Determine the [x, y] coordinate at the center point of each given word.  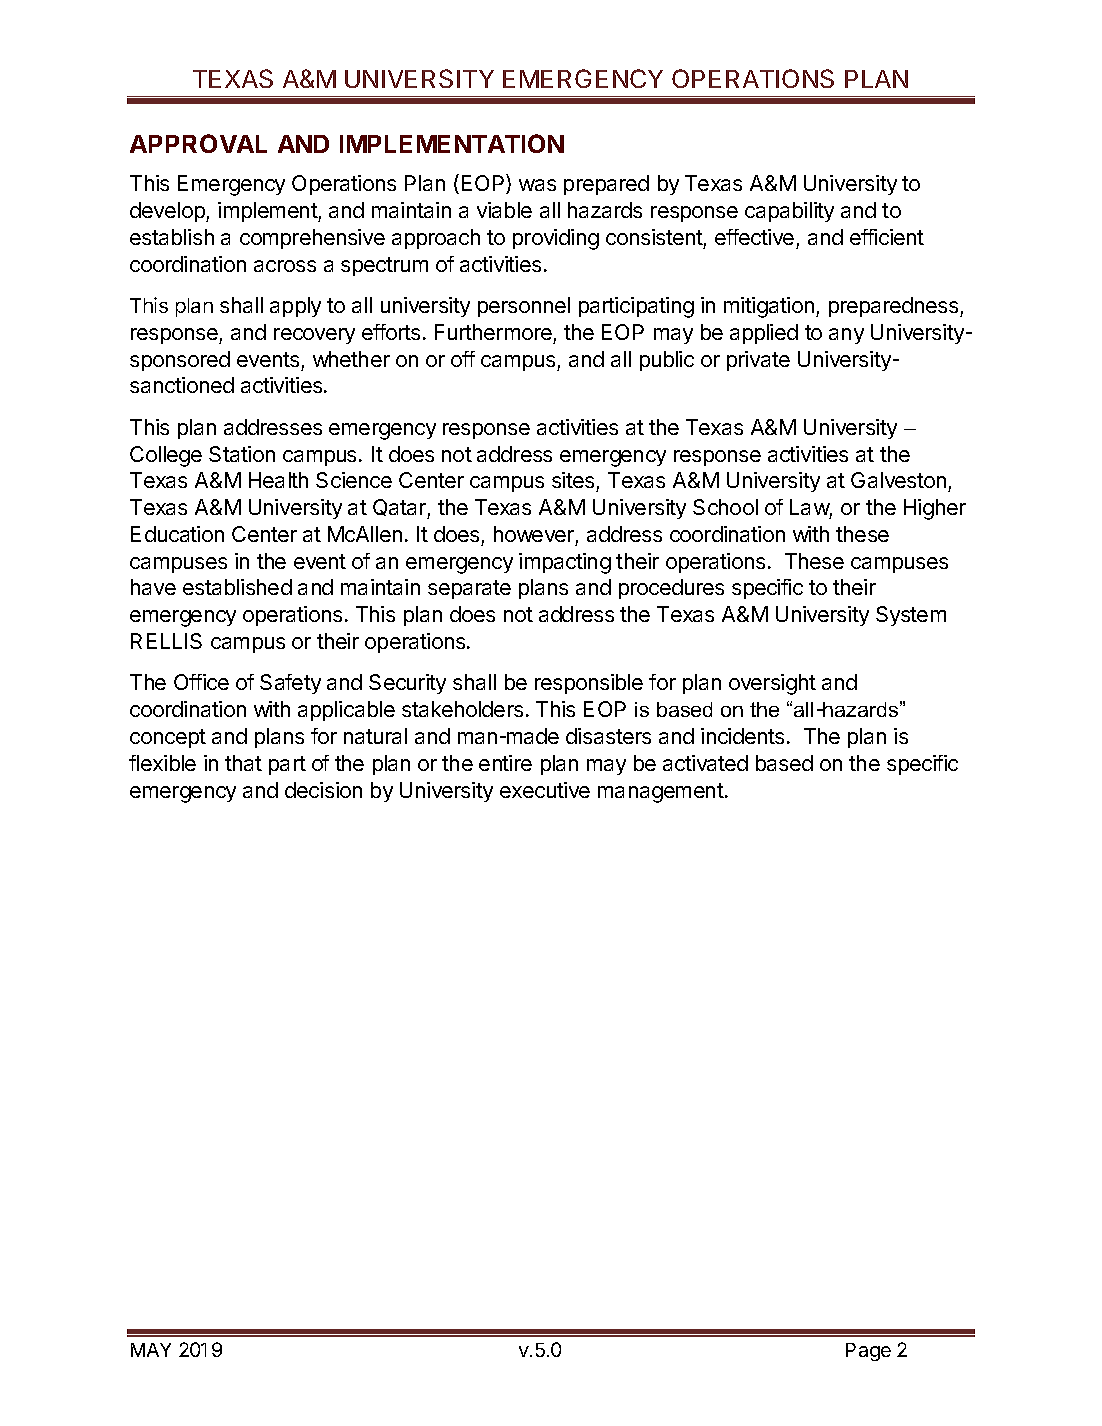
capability [789, 212]
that [243, 763]
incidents [742, 736]
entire [505, 763]
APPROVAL [198, 143]
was [537, 185]
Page [868, 1352]
